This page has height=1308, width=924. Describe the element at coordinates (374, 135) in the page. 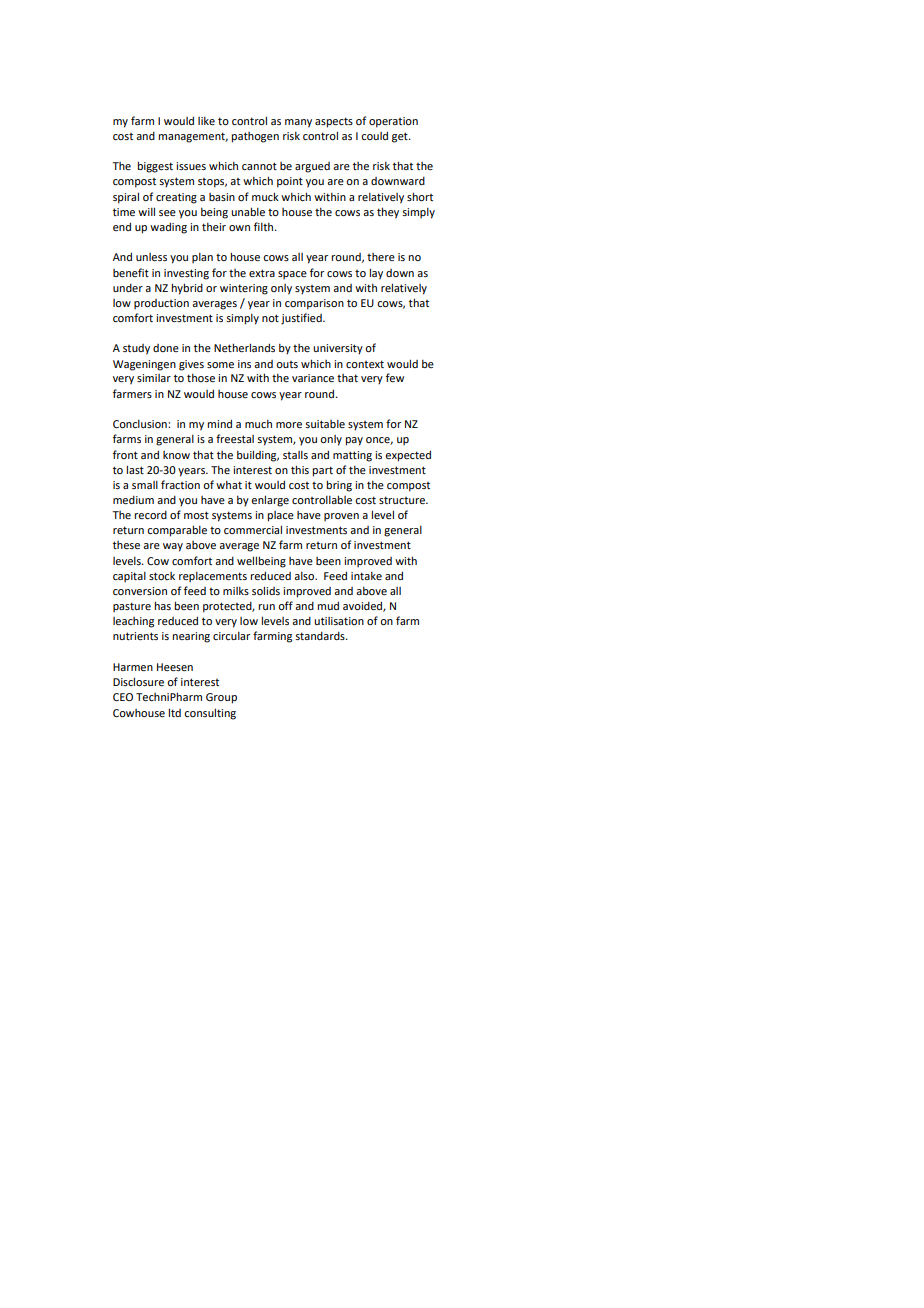

I see `could` at that location.
